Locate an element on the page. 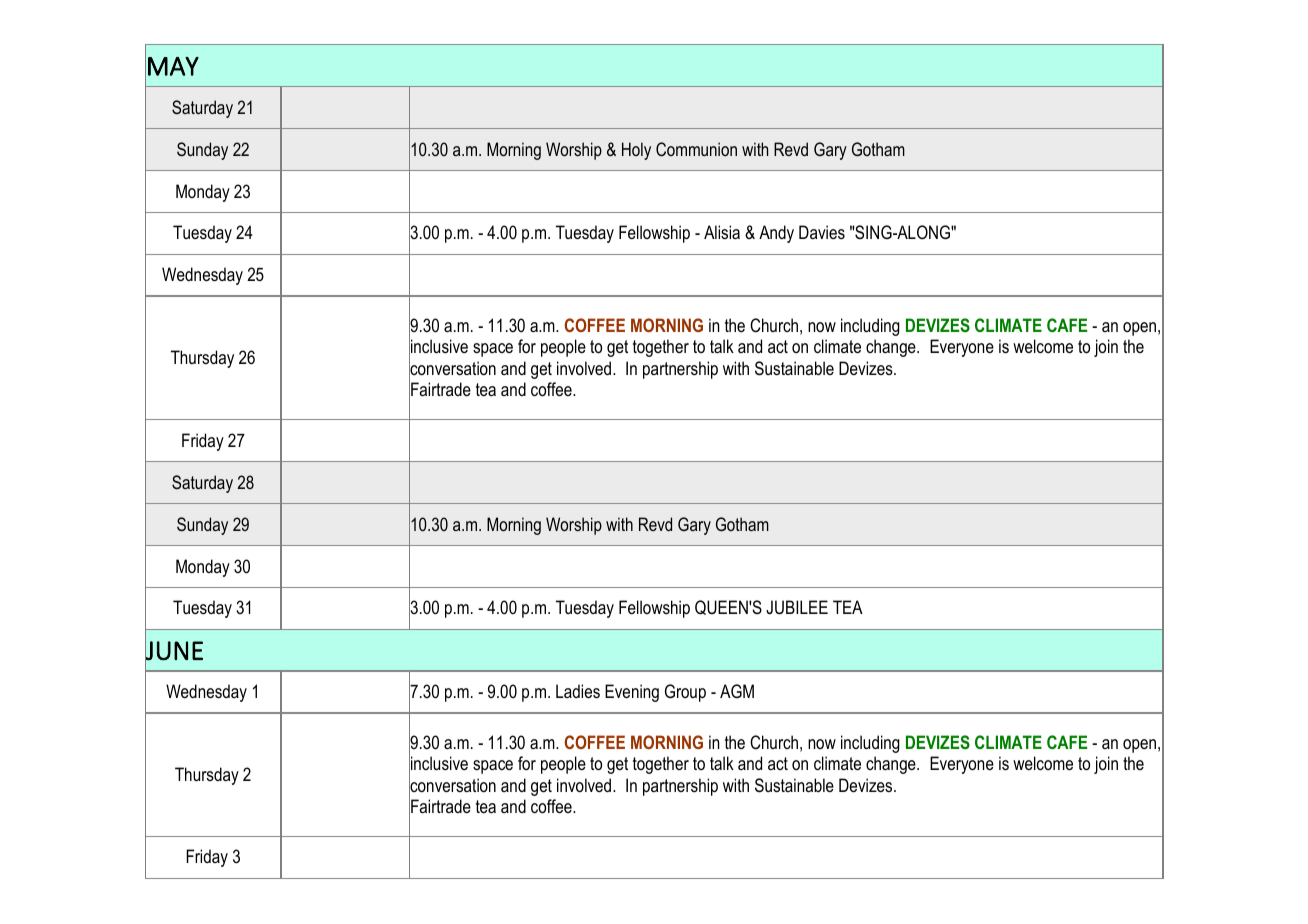 This image has height=924, width=1308. Ladies is located at coordinates (578, 691).
